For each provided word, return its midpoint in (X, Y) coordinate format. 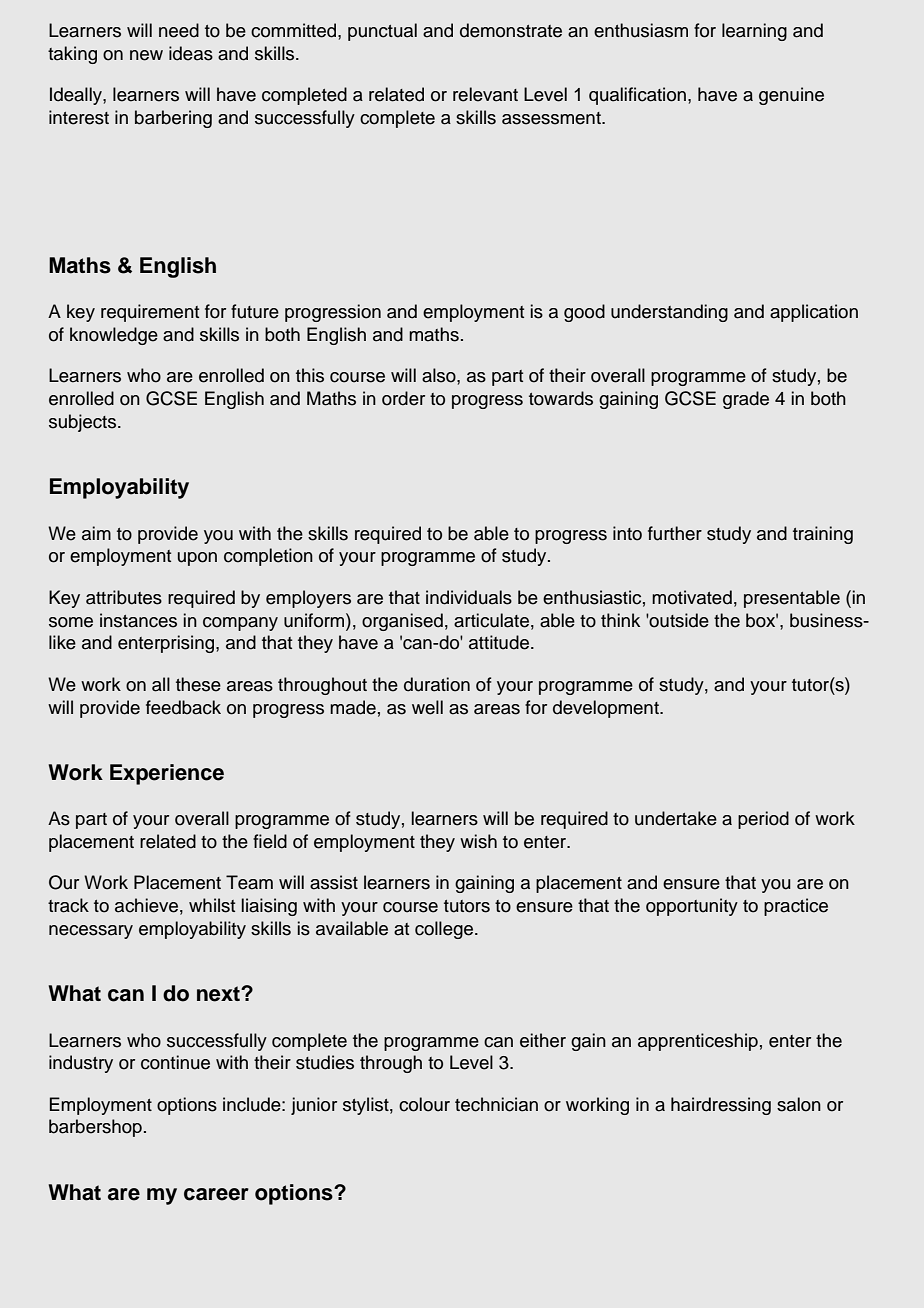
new (146, 55)
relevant (485, 94)
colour (424, 1104)
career (216, 1194)
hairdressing (721, 1106)
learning (754, 32)
